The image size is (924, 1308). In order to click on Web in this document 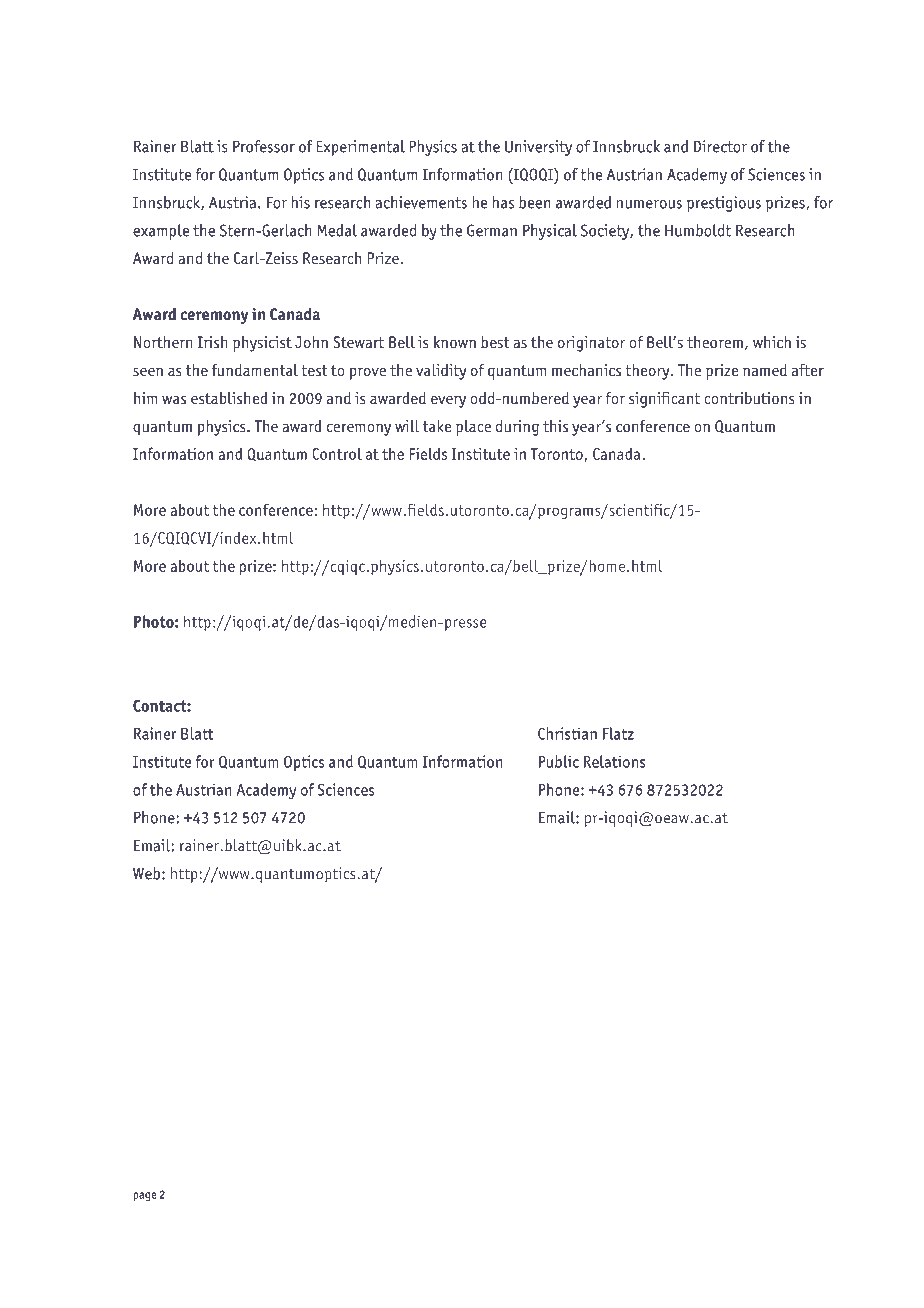, I will do `click(146, 873)`.
